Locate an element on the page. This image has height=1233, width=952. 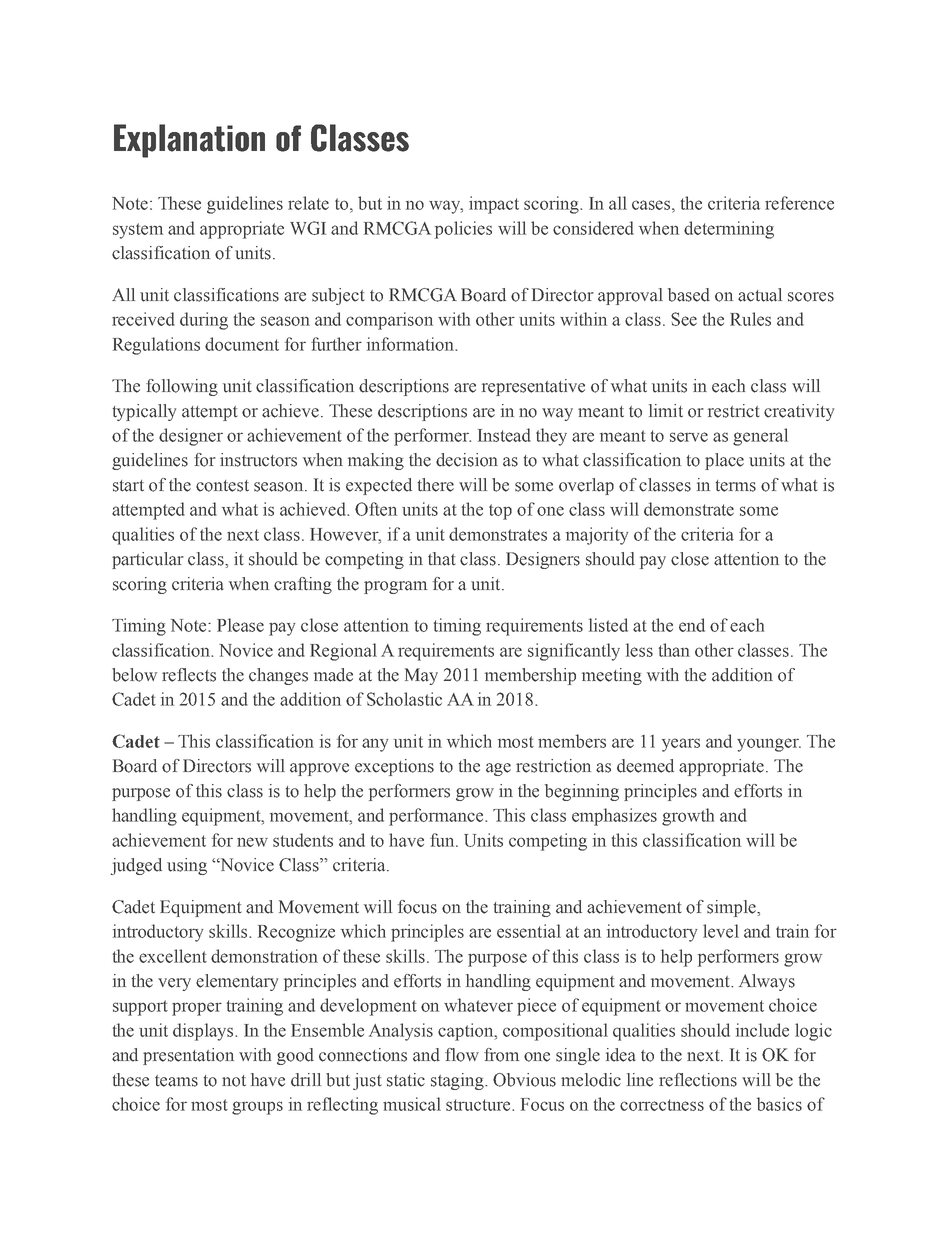
age is located at coordinates (498, 769).
